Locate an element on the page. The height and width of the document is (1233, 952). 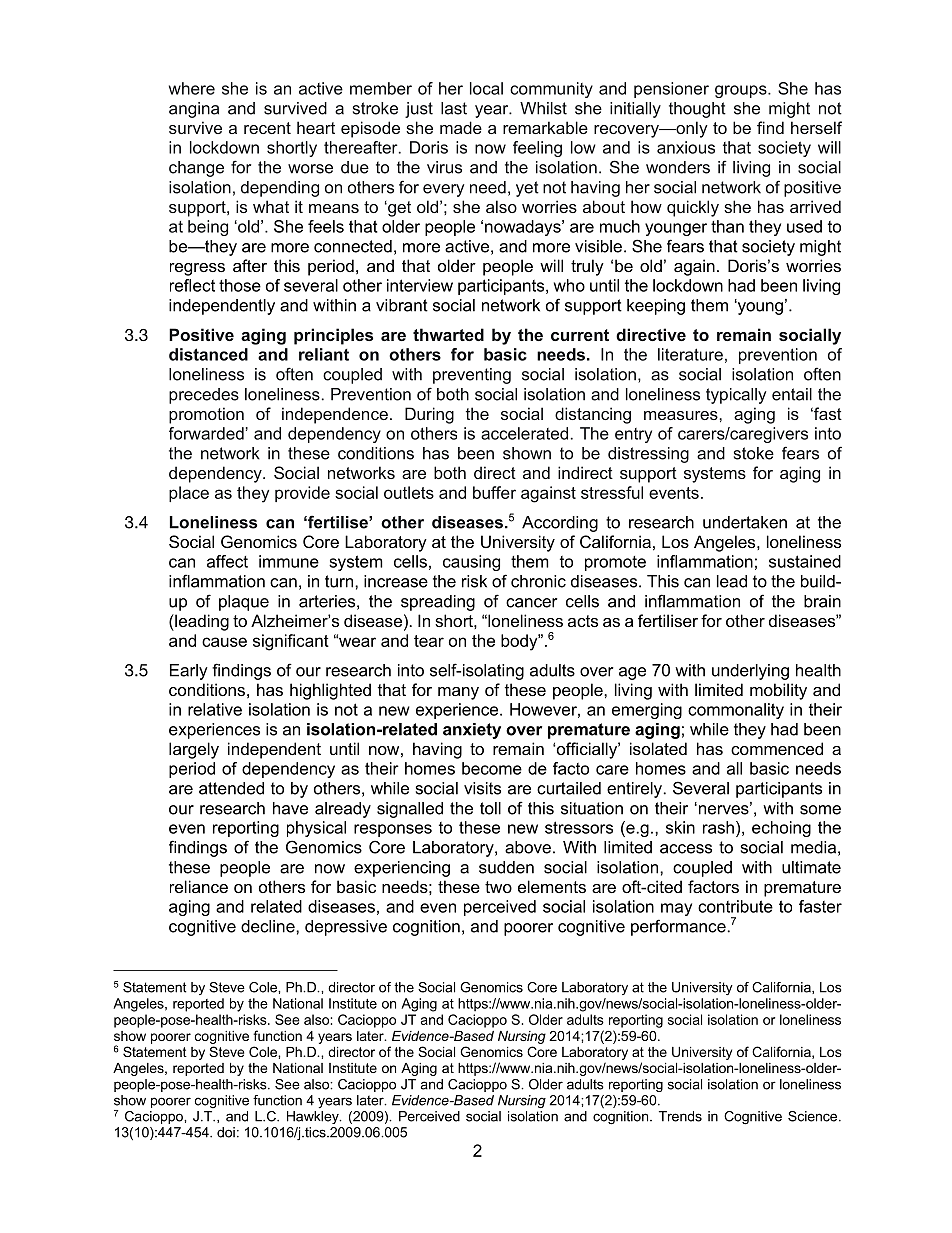
plaque is located at coordinates (244, 603).
